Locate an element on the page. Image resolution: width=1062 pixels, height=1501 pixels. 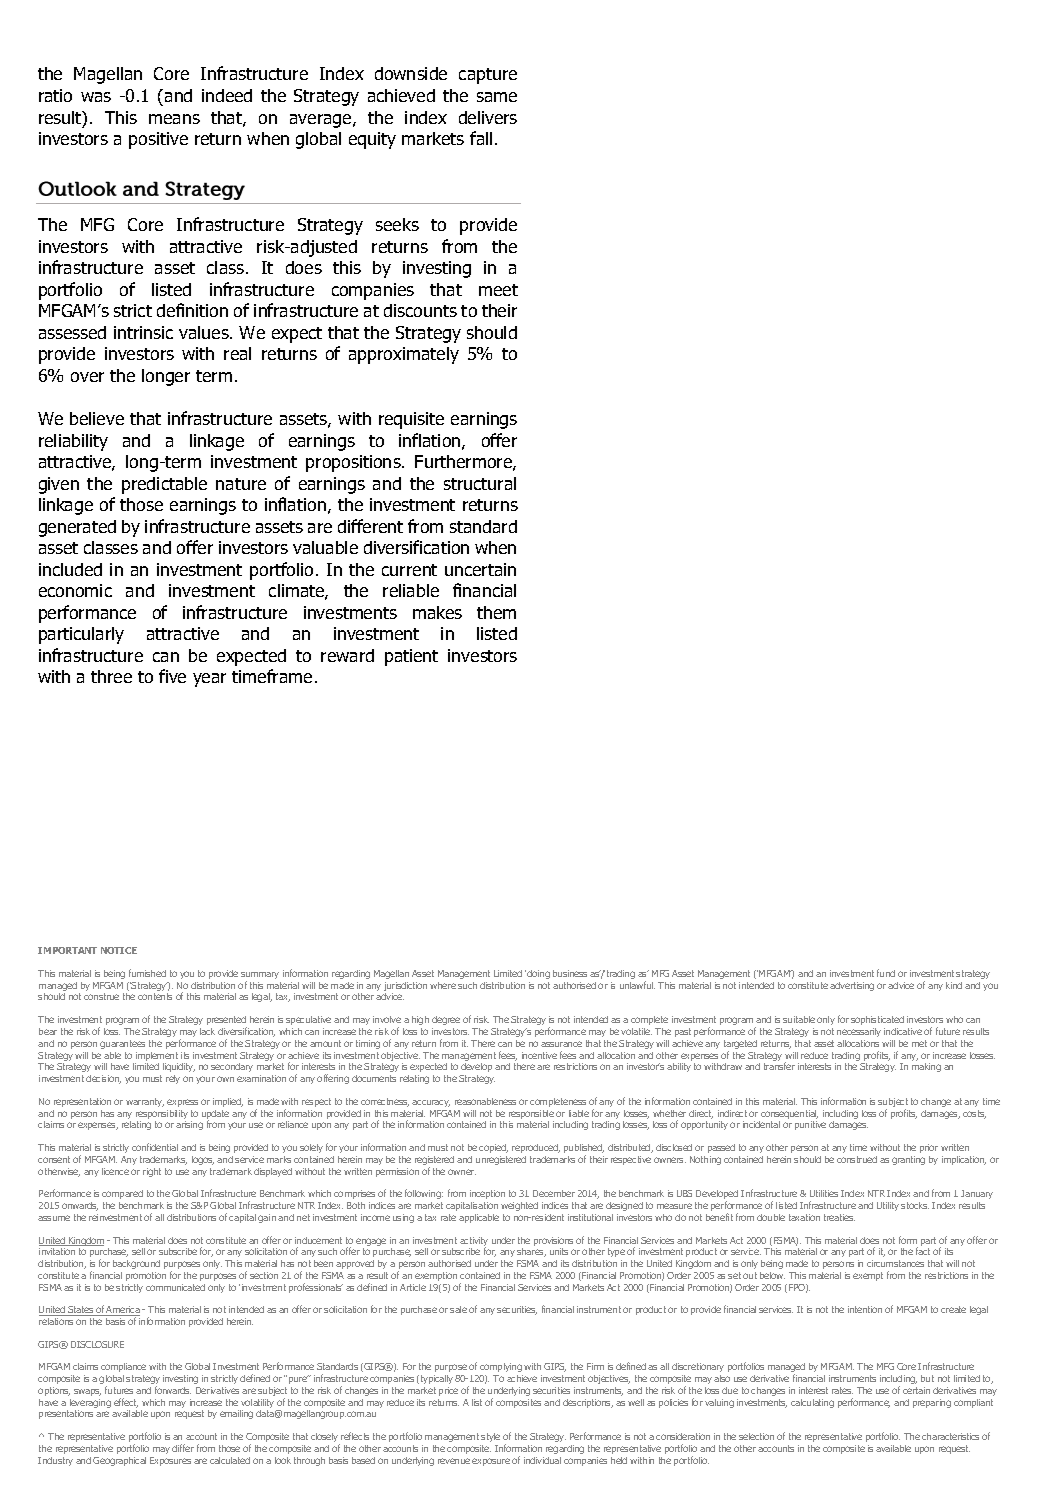
means is located at coordinates (174, 119).
